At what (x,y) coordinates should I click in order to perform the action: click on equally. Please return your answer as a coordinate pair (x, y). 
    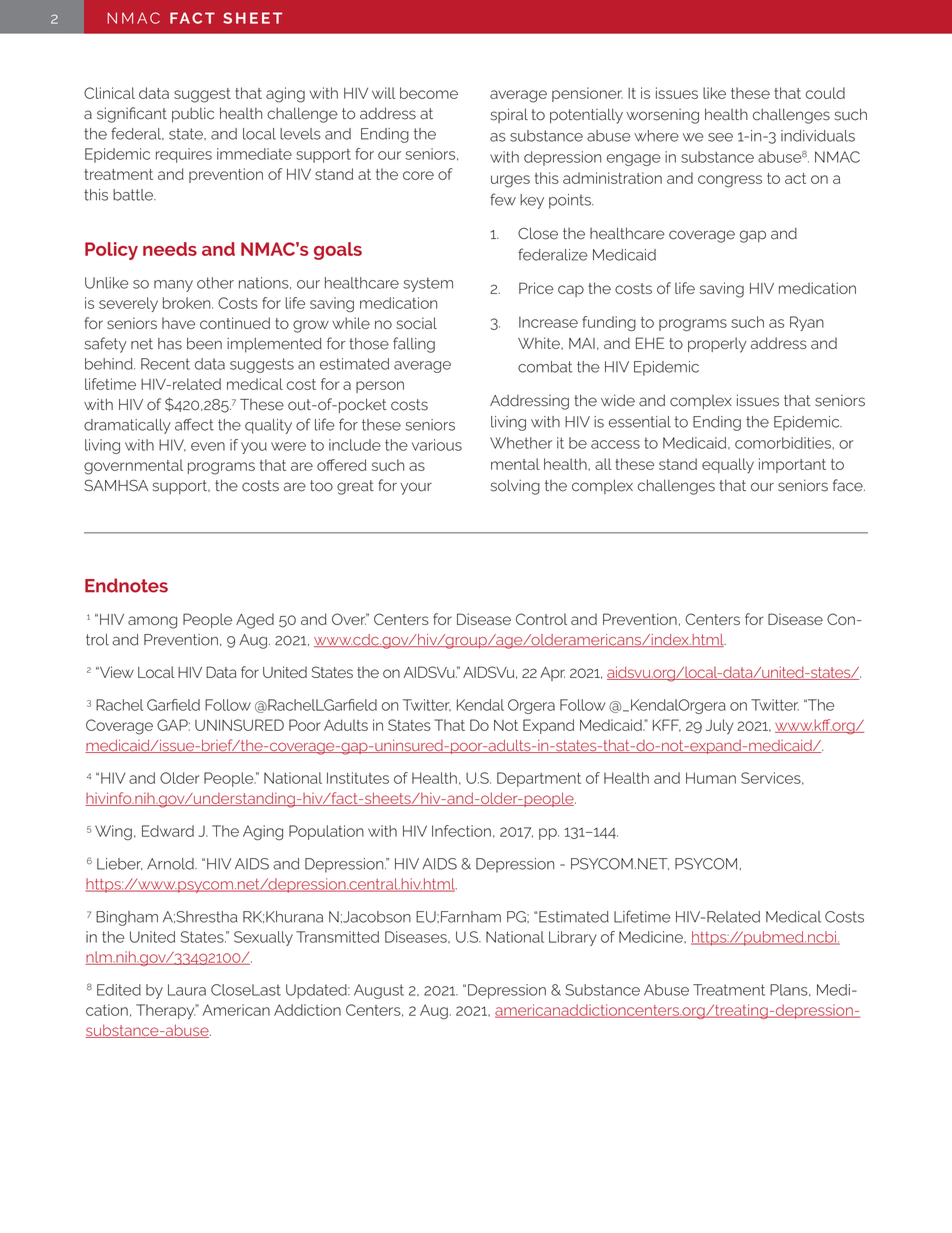
    Looking at the image, I should click on (728, 465).
